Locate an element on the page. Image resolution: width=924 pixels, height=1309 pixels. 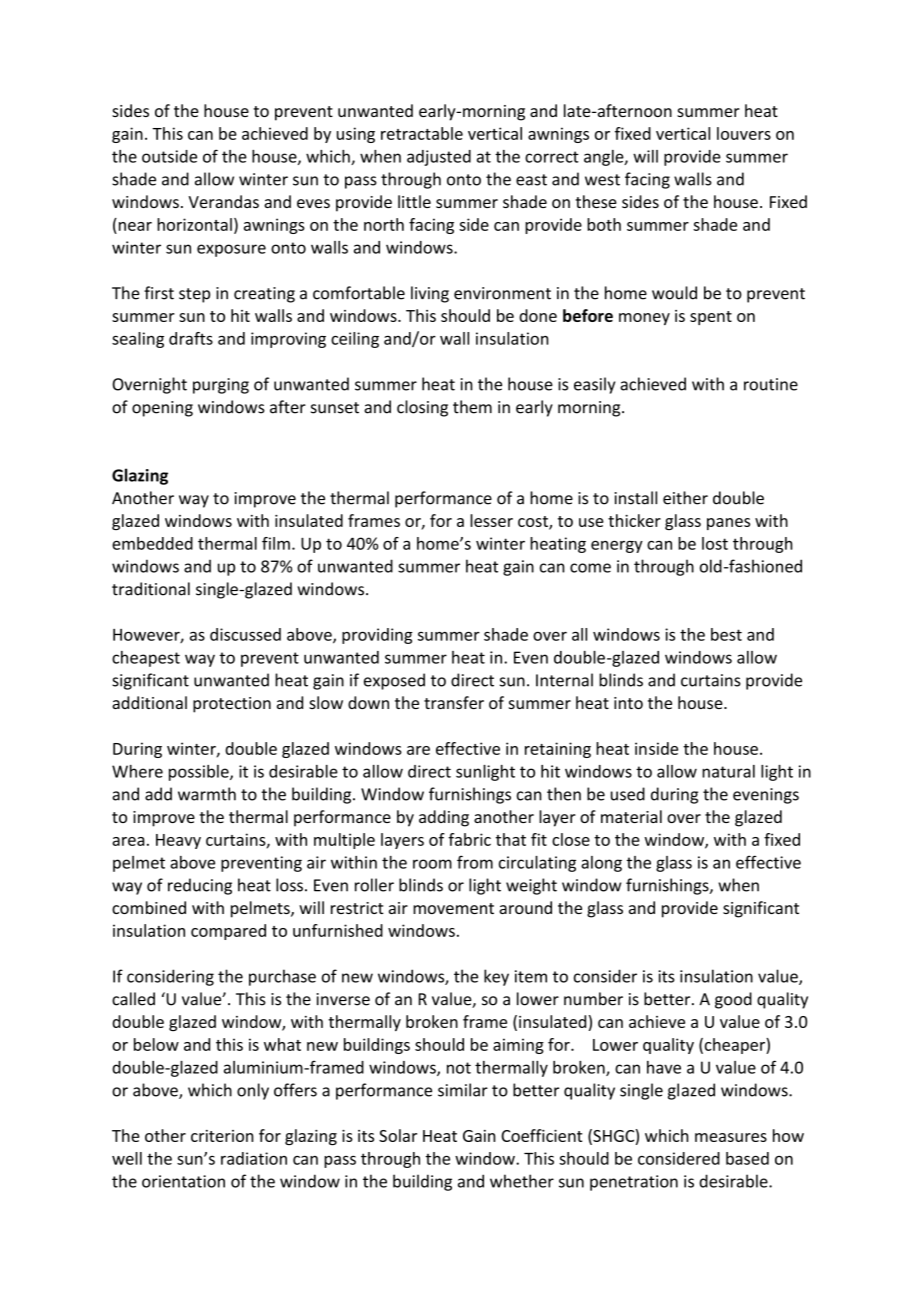
horizontal is located at coordinates (194, 224).
